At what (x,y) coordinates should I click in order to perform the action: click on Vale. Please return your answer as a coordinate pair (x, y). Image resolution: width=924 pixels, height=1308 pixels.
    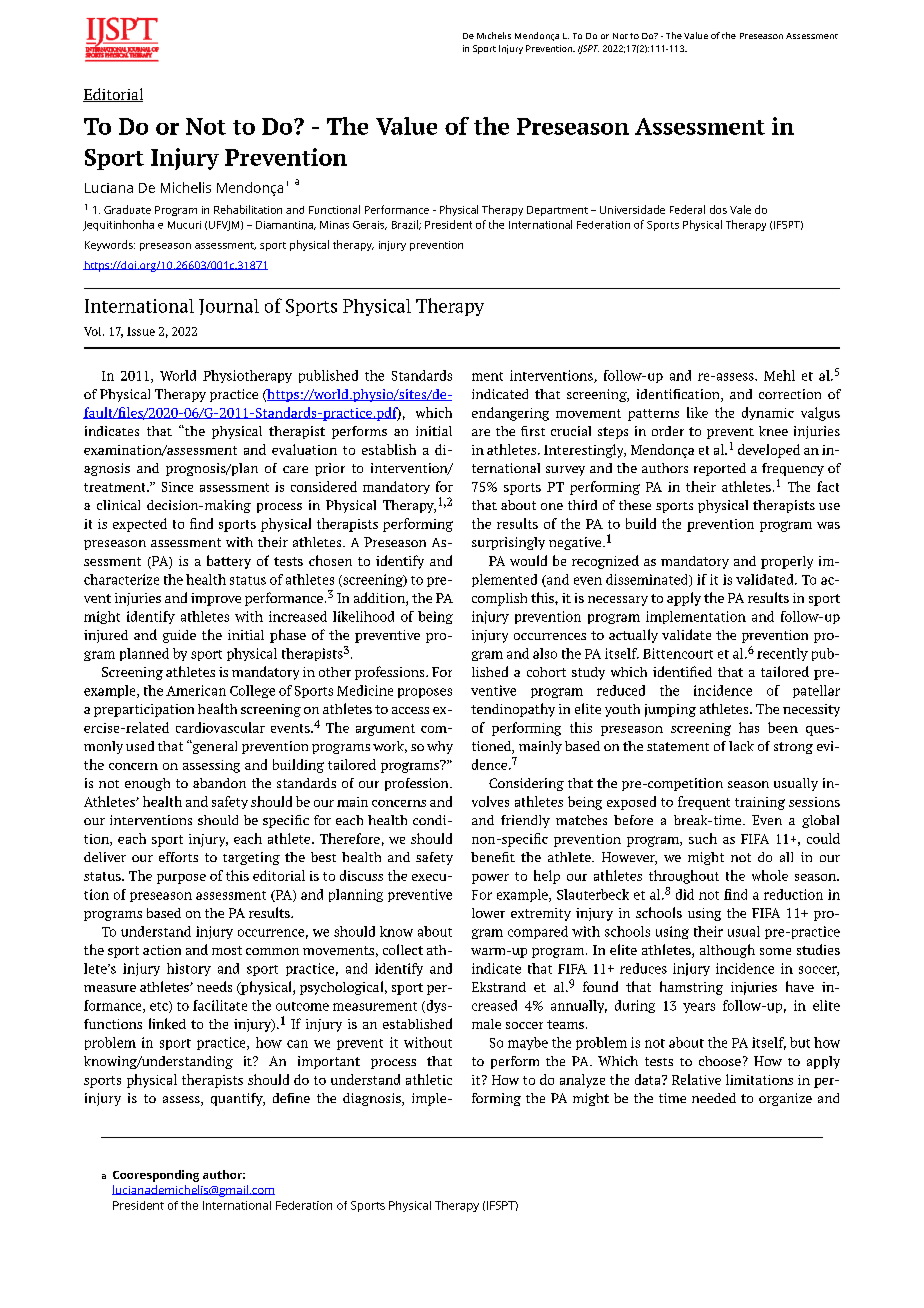
    Looking at the image, I should click on (740, 209).
